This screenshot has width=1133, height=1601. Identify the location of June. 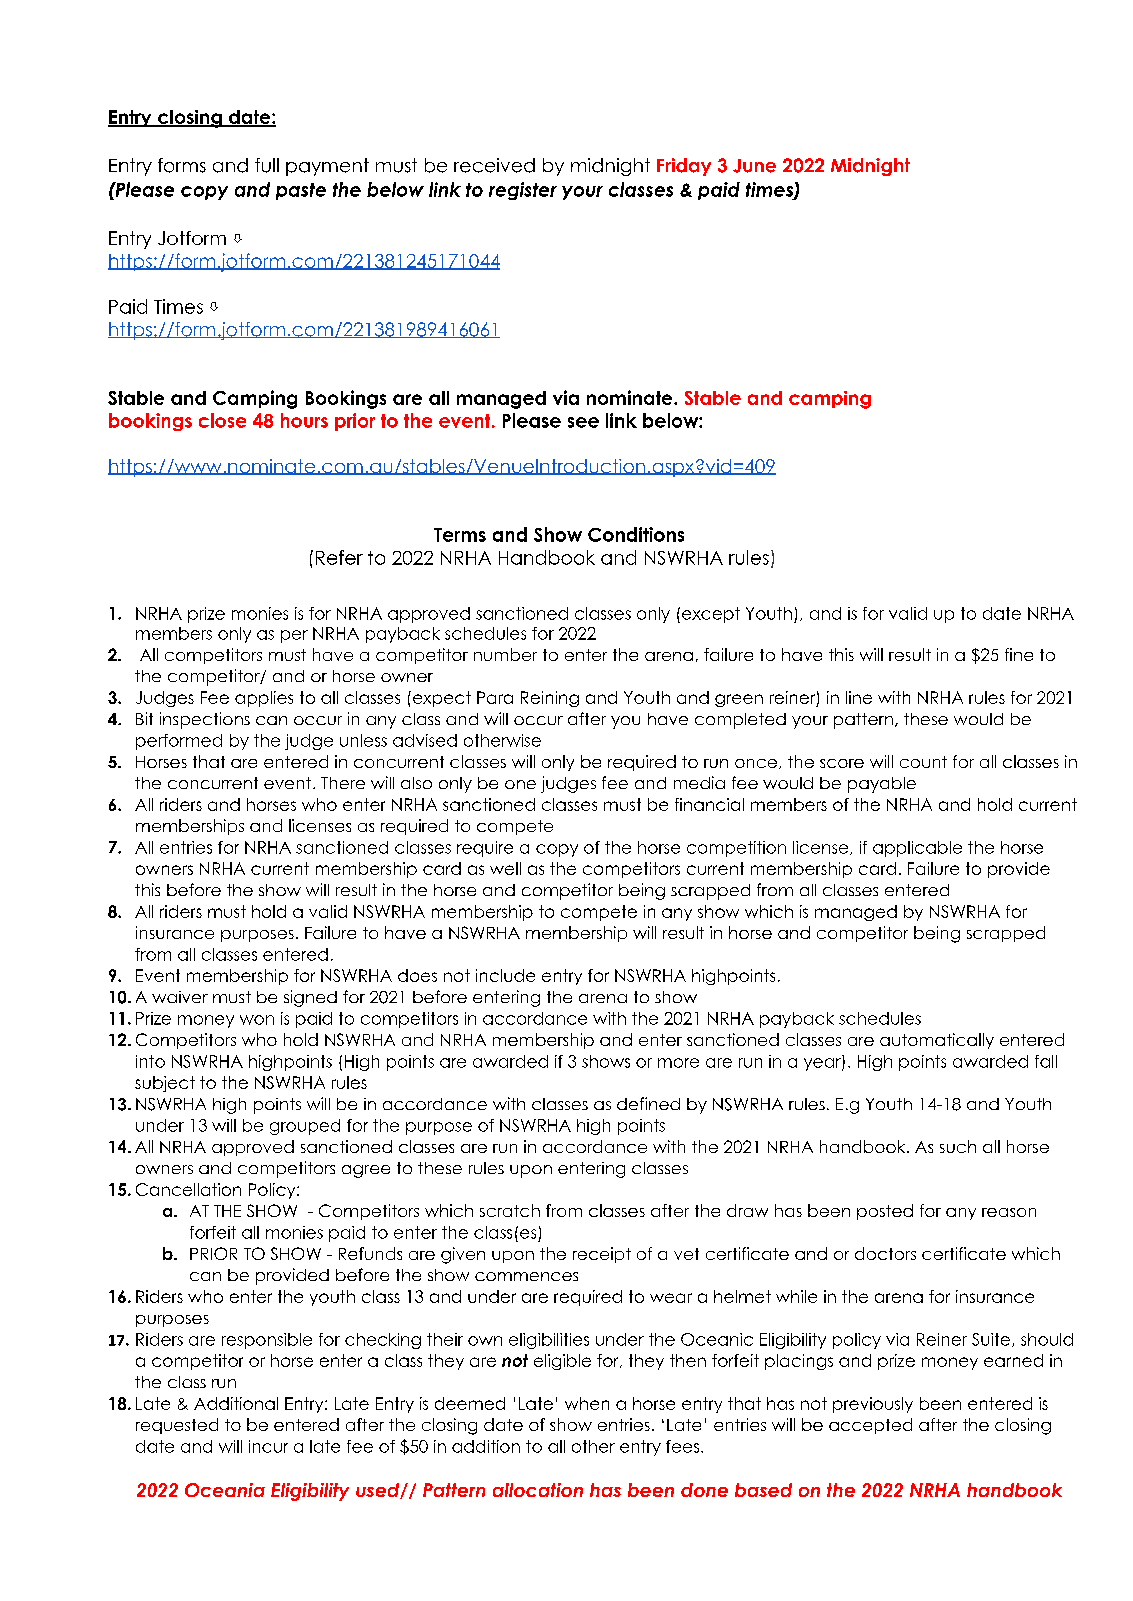
(754, 166).
